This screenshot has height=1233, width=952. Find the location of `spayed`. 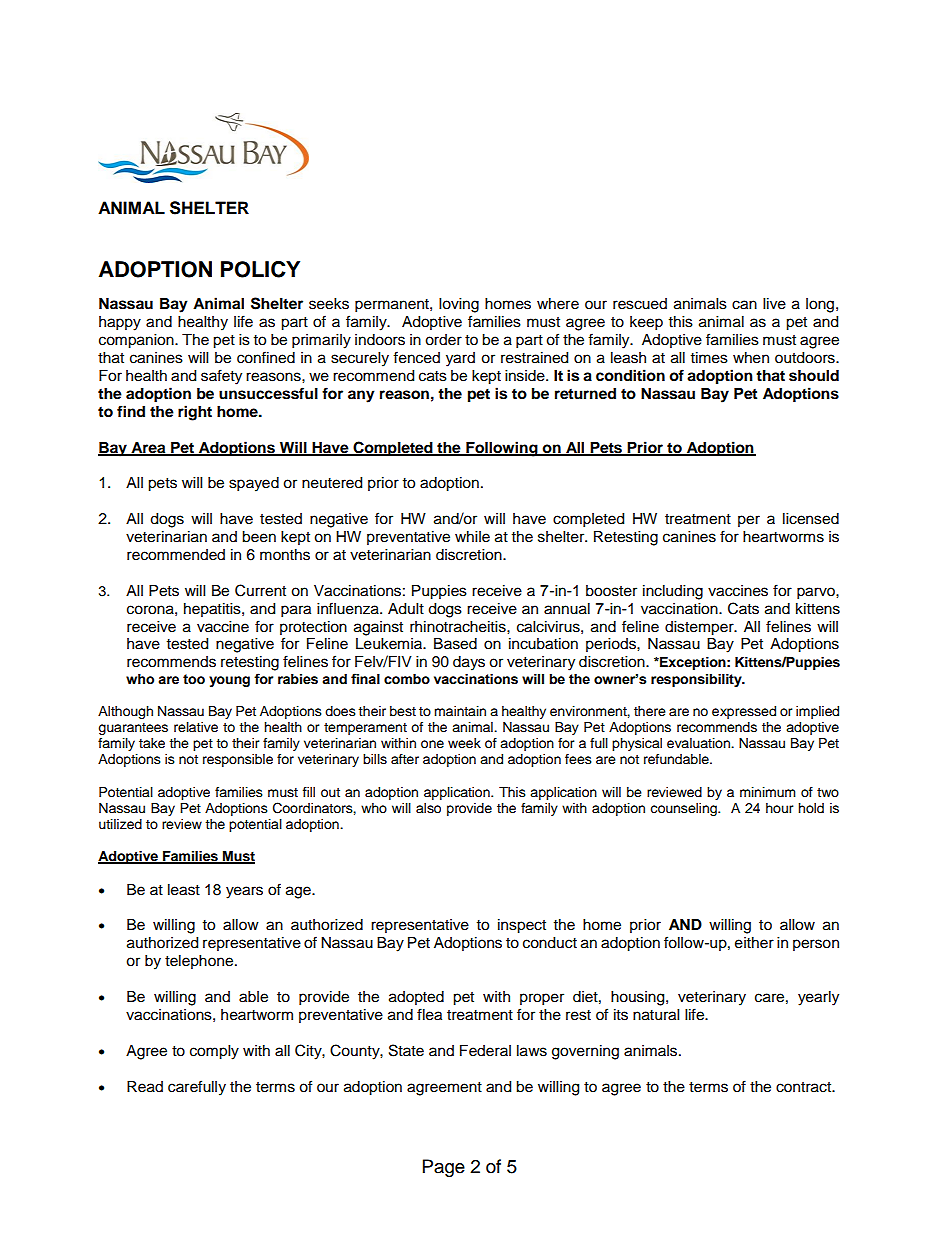

spayed is located at coordinates (254, 484).
